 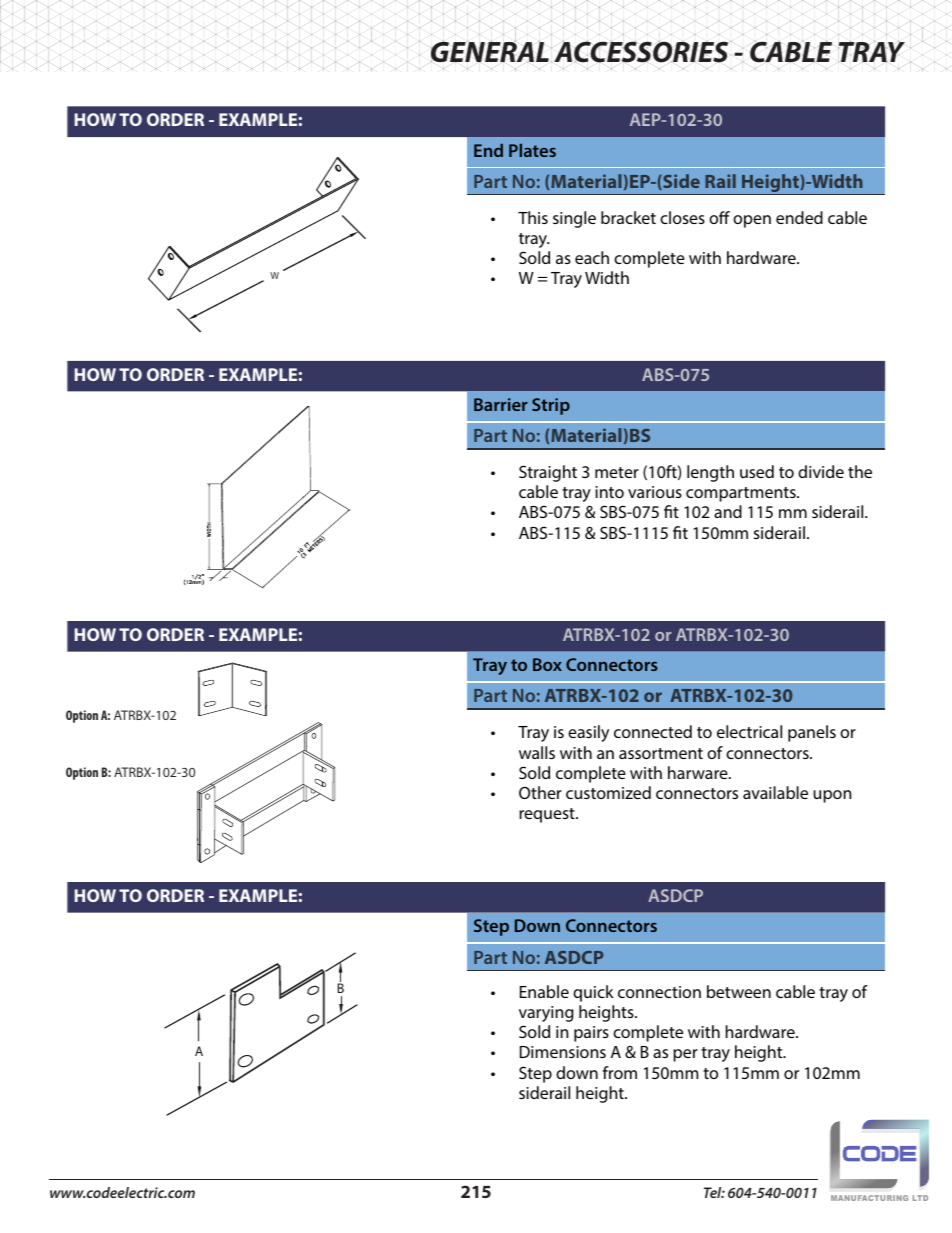 What do you see at coordinates (547, 664) in the screenshot?
I see `Box` at bounding box center [547, 664].
